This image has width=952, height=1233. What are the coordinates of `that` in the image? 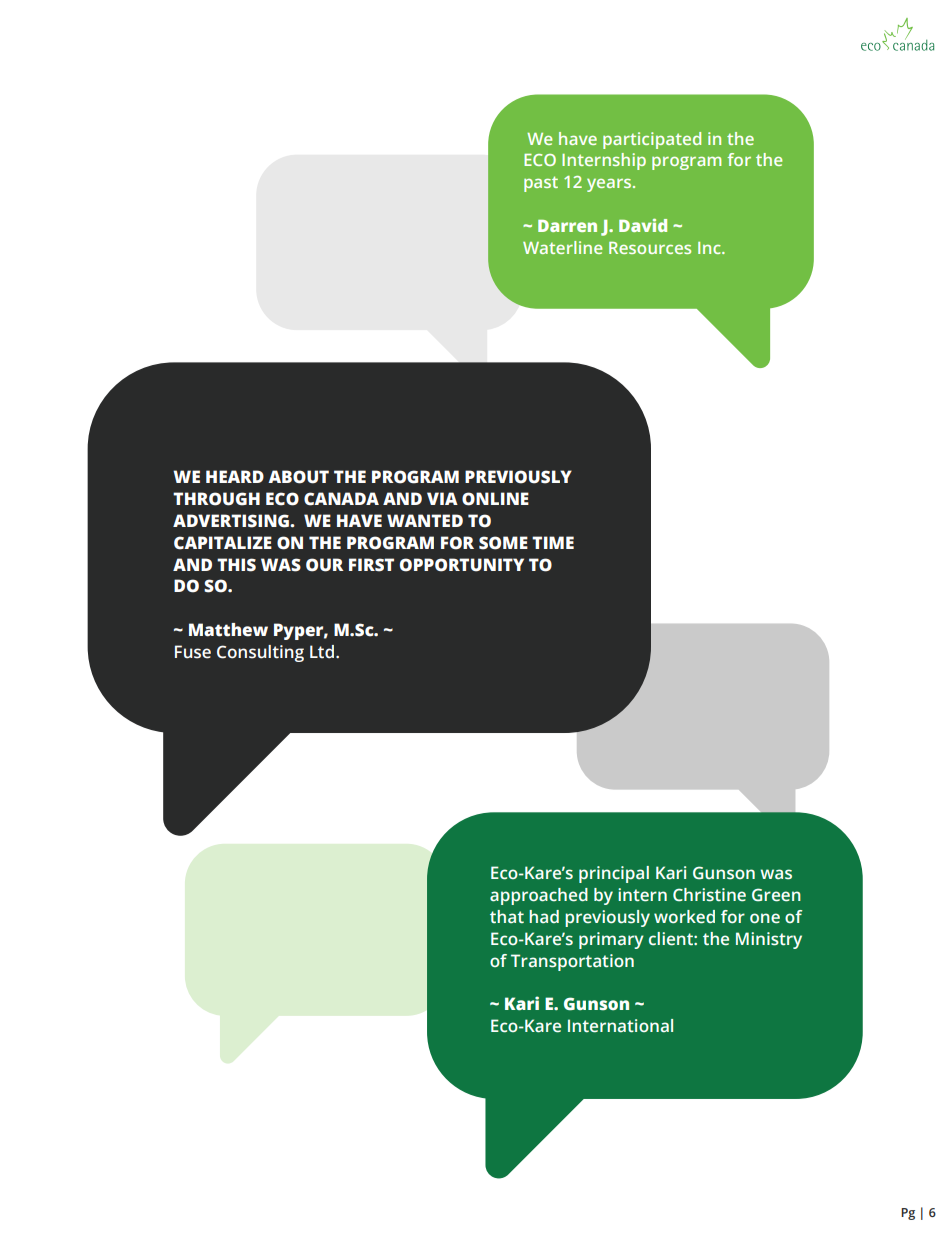 It's located at (507, 917).
